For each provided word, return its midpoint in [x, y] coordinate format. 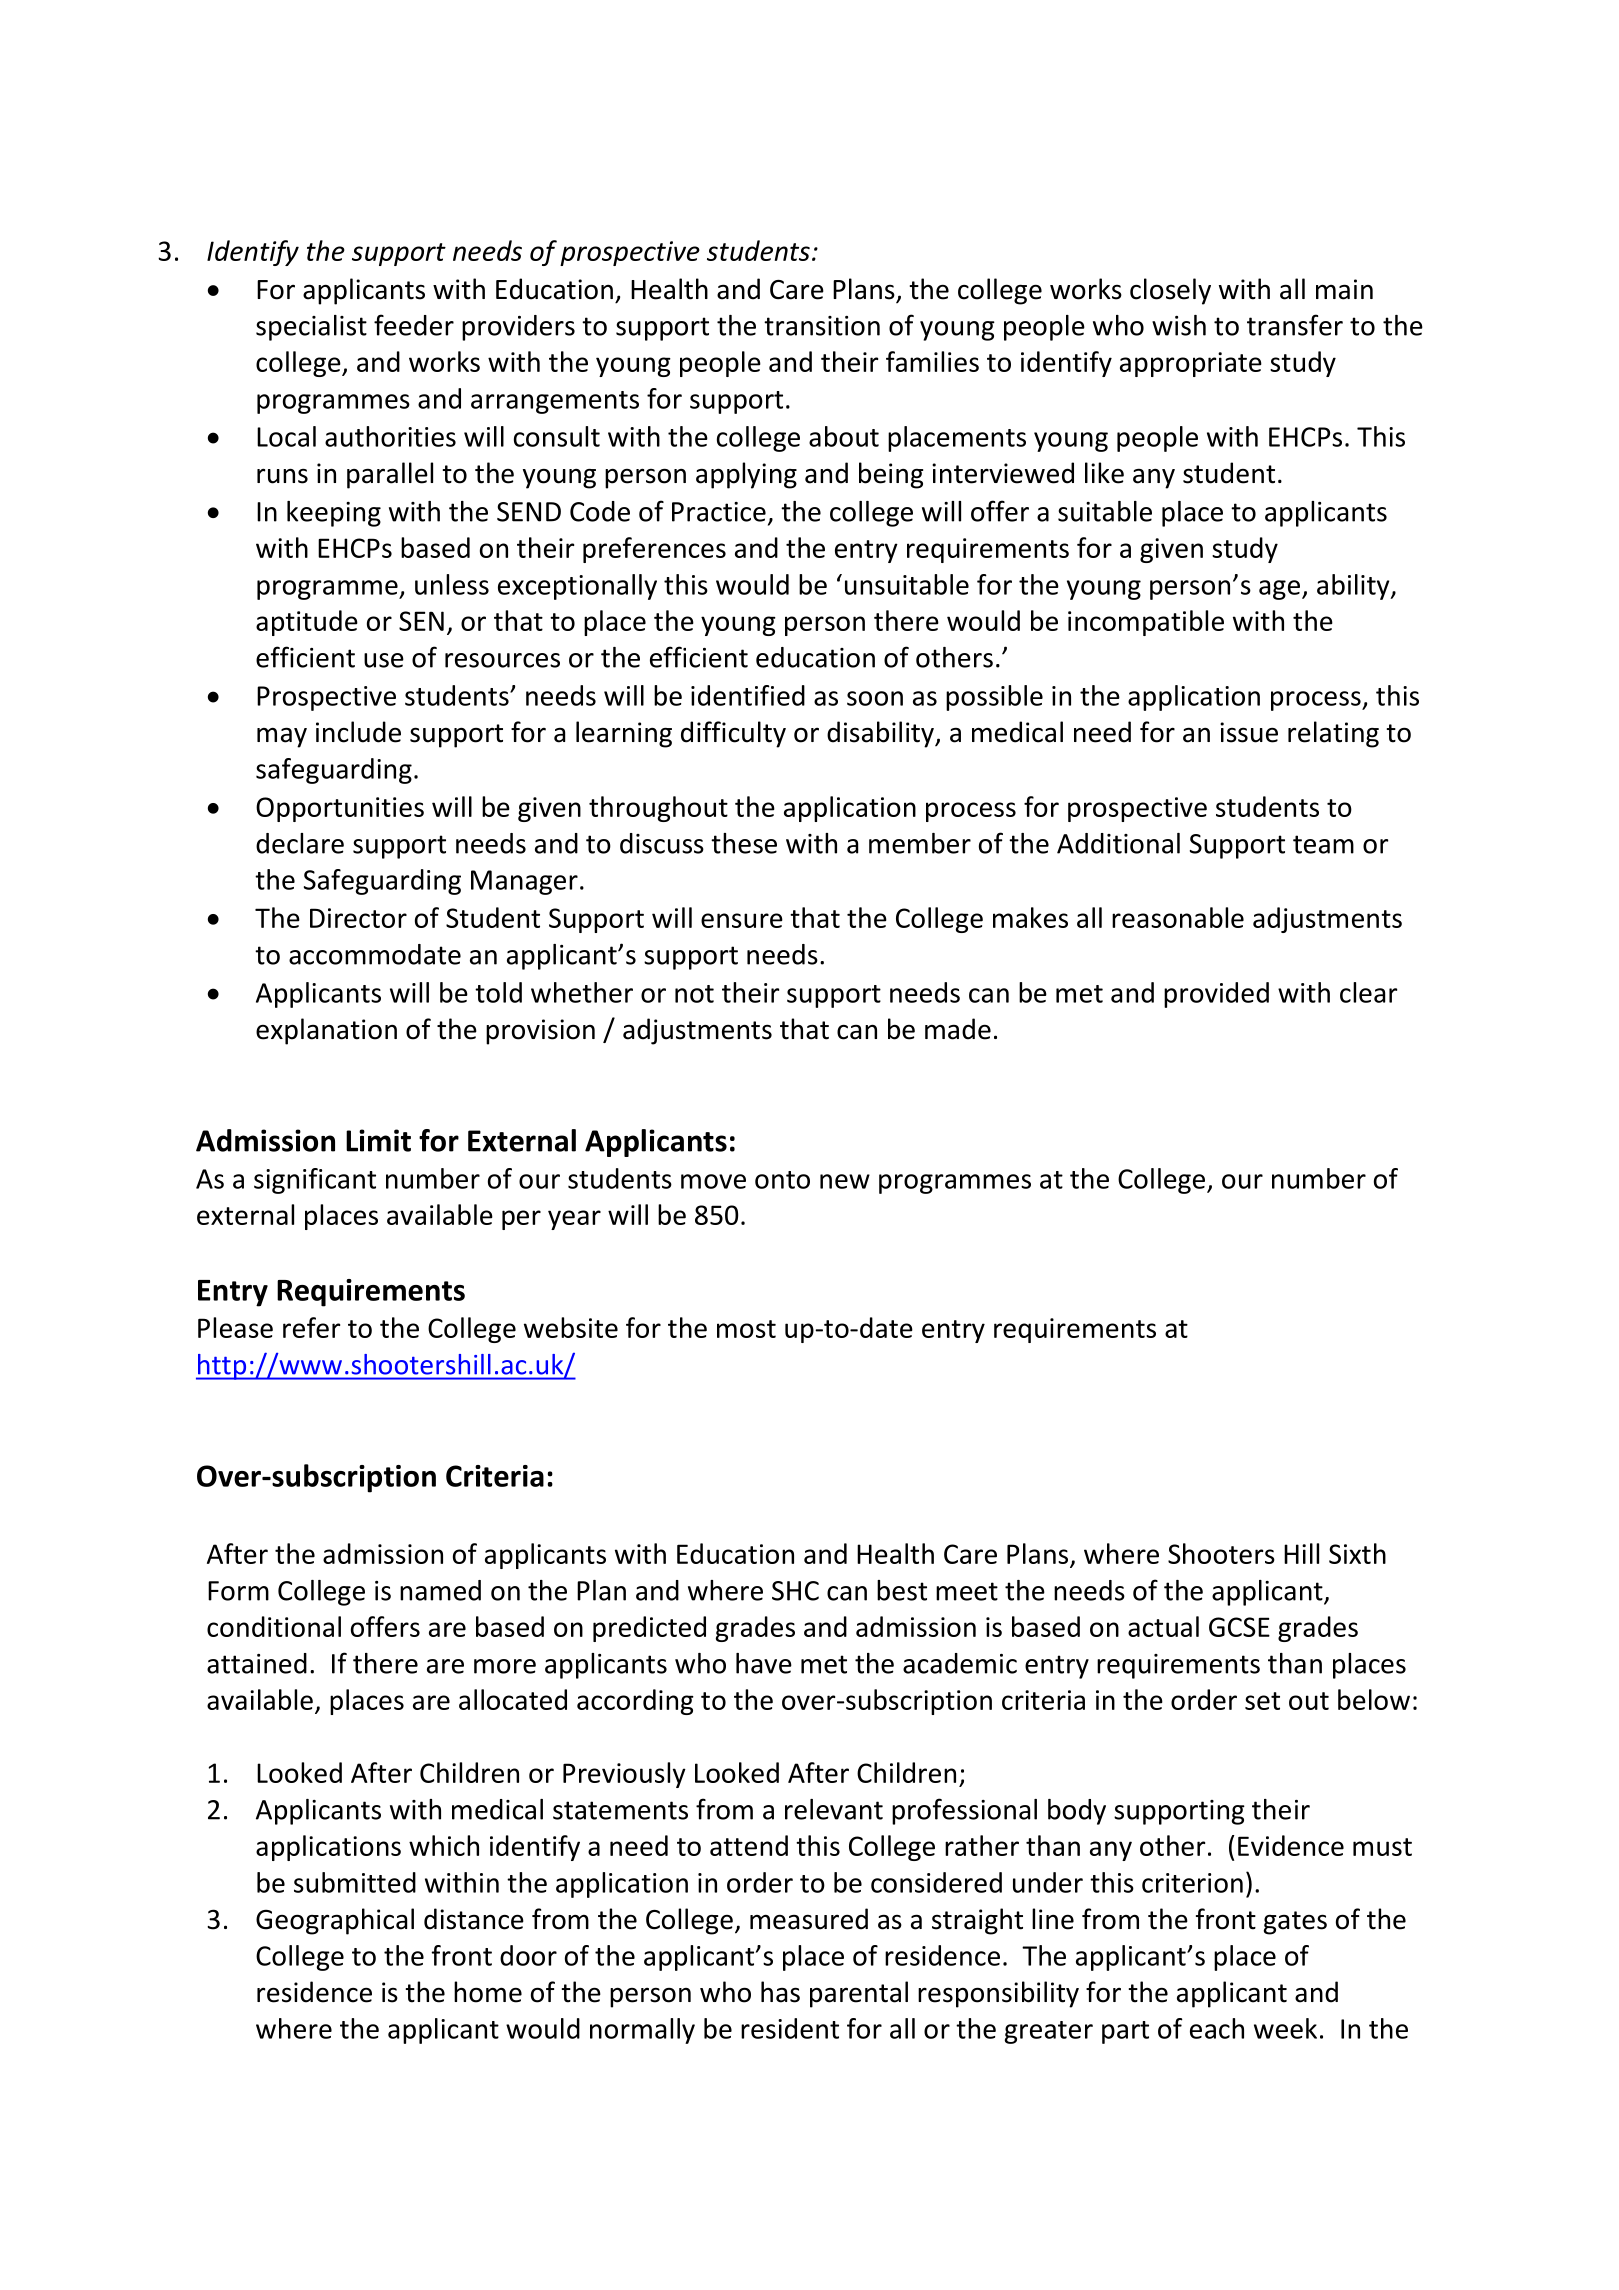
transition [822, 326]
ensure [742, 920]
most [746, 1329]
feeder [414, 325]
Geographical [335, 1921]
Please [235, 1327]
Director [358, 918]
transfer [1295, 325]
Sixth [1357, 1553]
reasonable [1178, 917]
